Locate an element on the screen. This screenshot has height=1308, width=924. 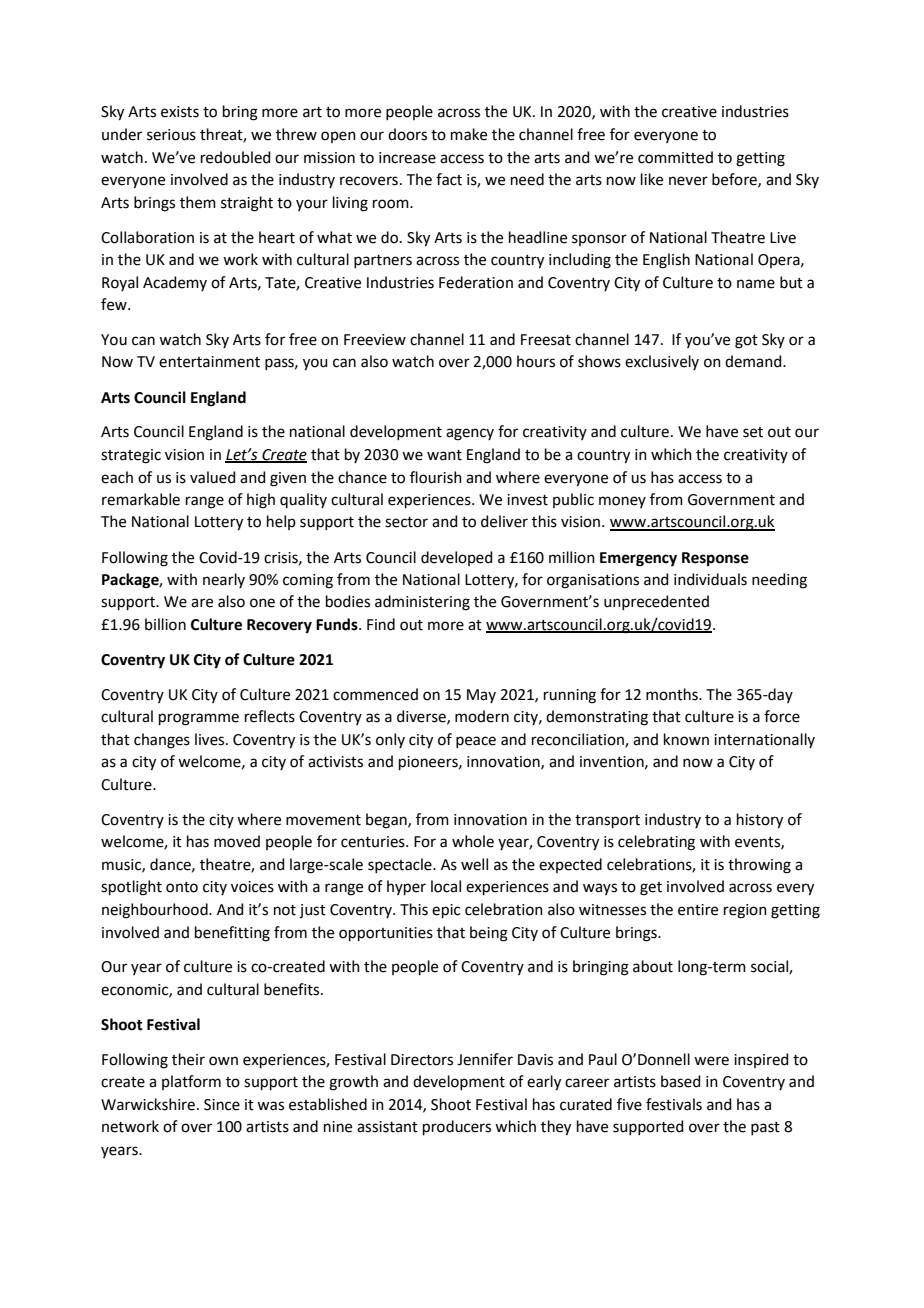
serious is located at coordinates (171, 135).
